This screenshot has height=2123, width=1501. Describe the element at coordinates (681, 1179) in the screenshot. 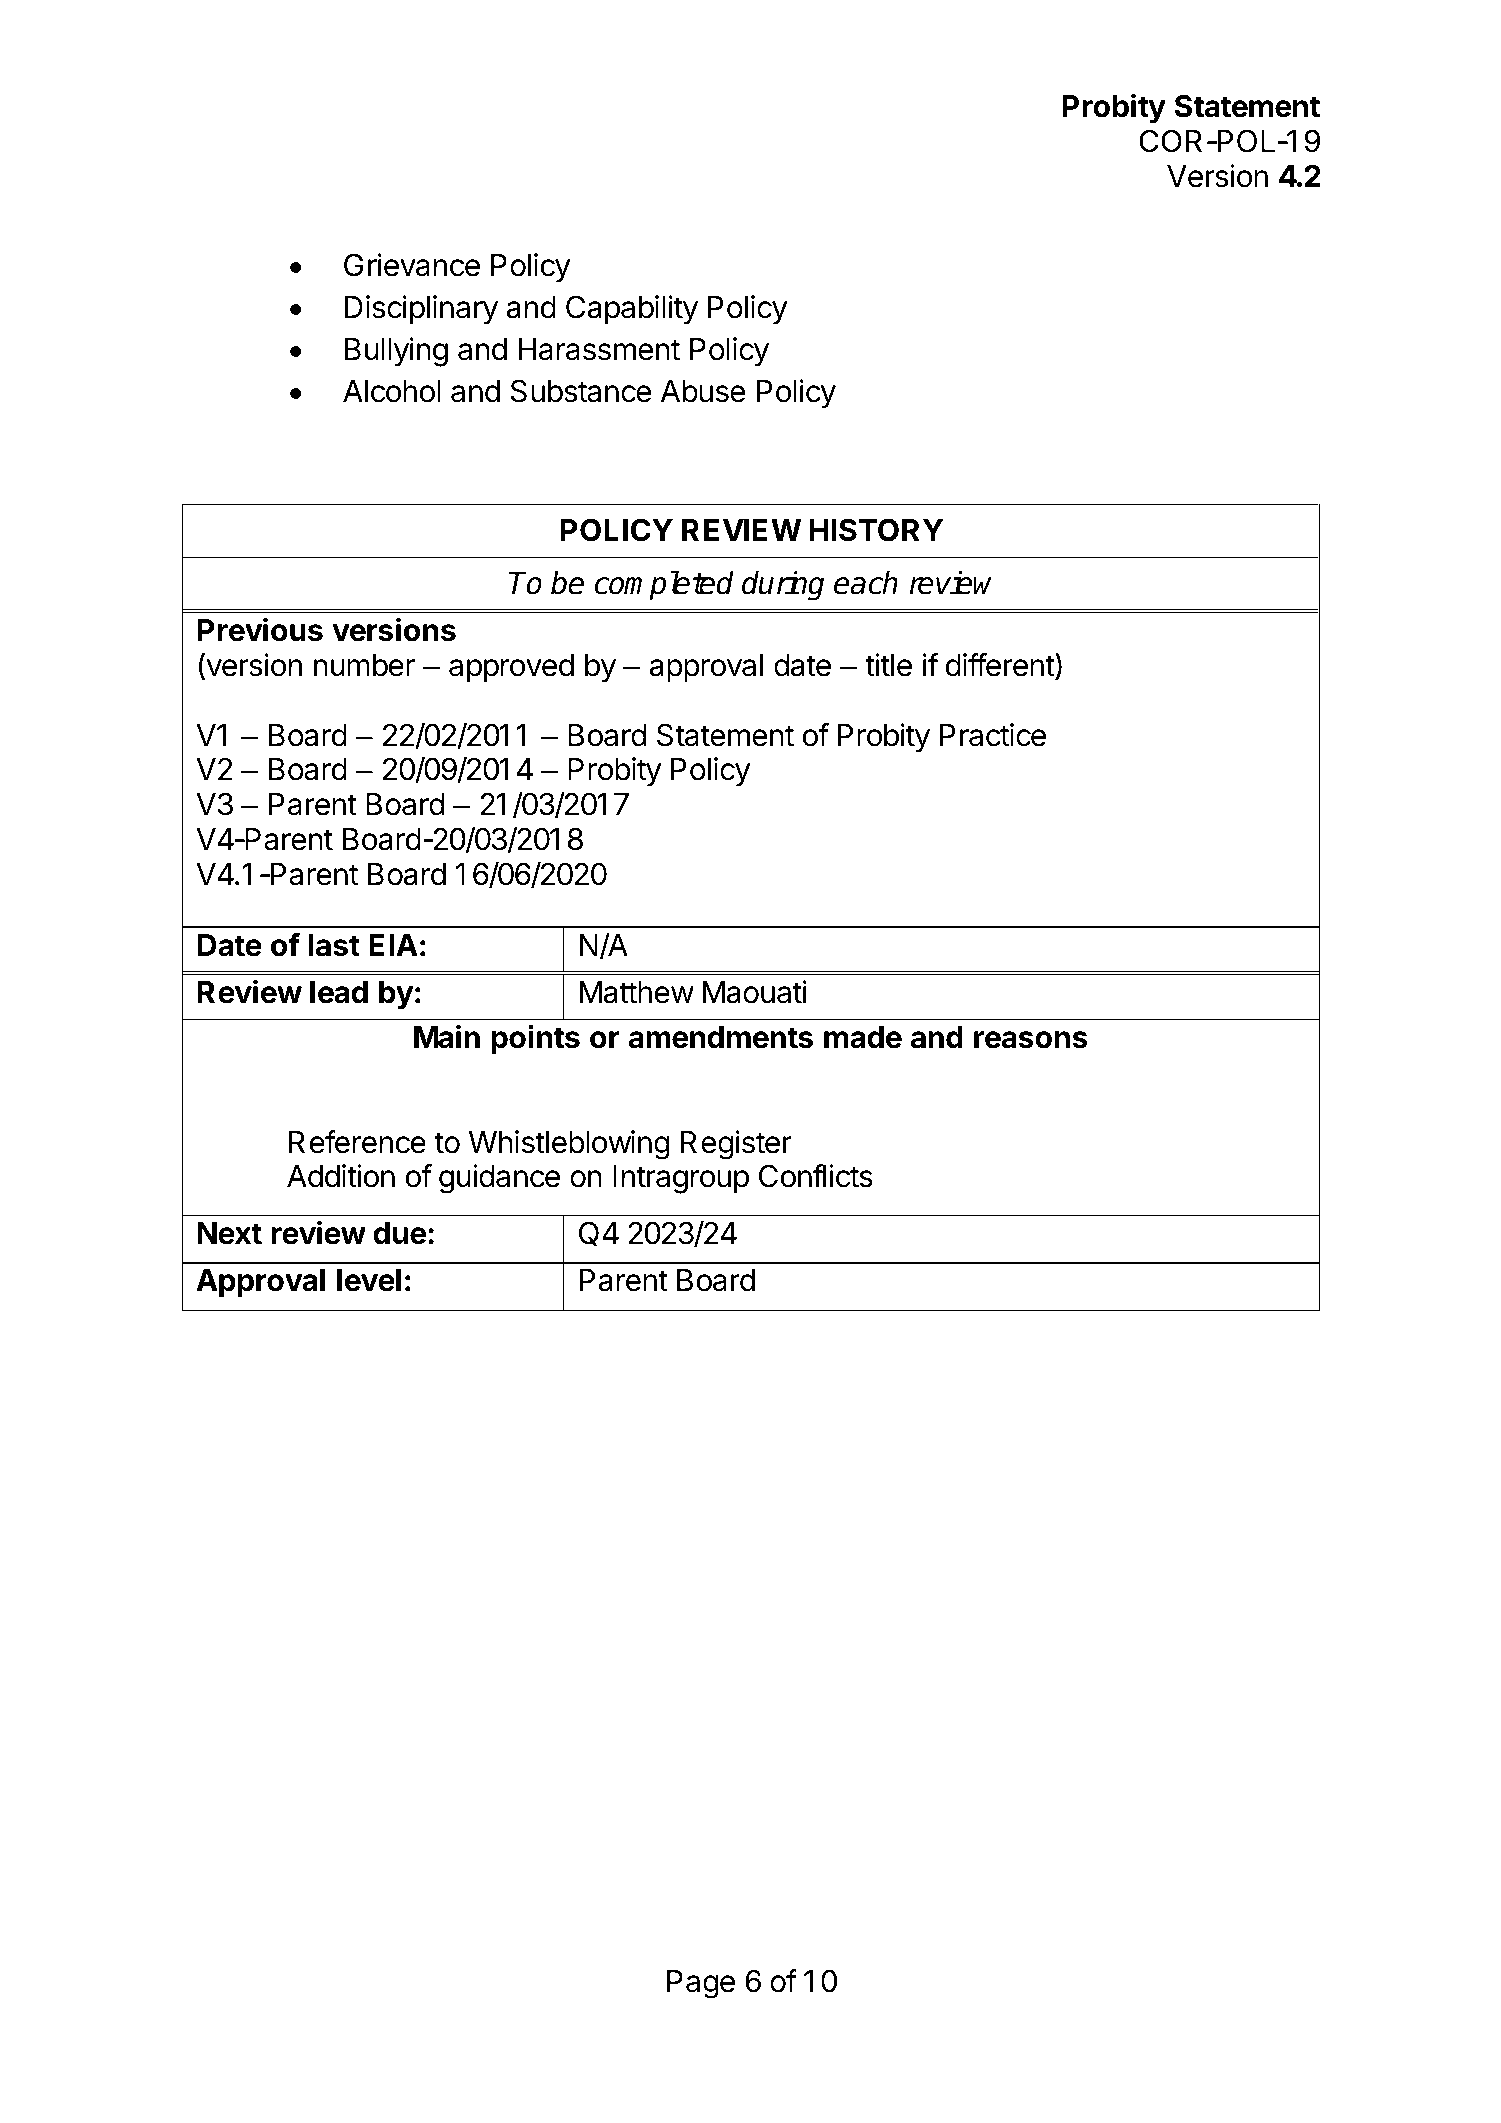

I see `Intragroup` at that location.
